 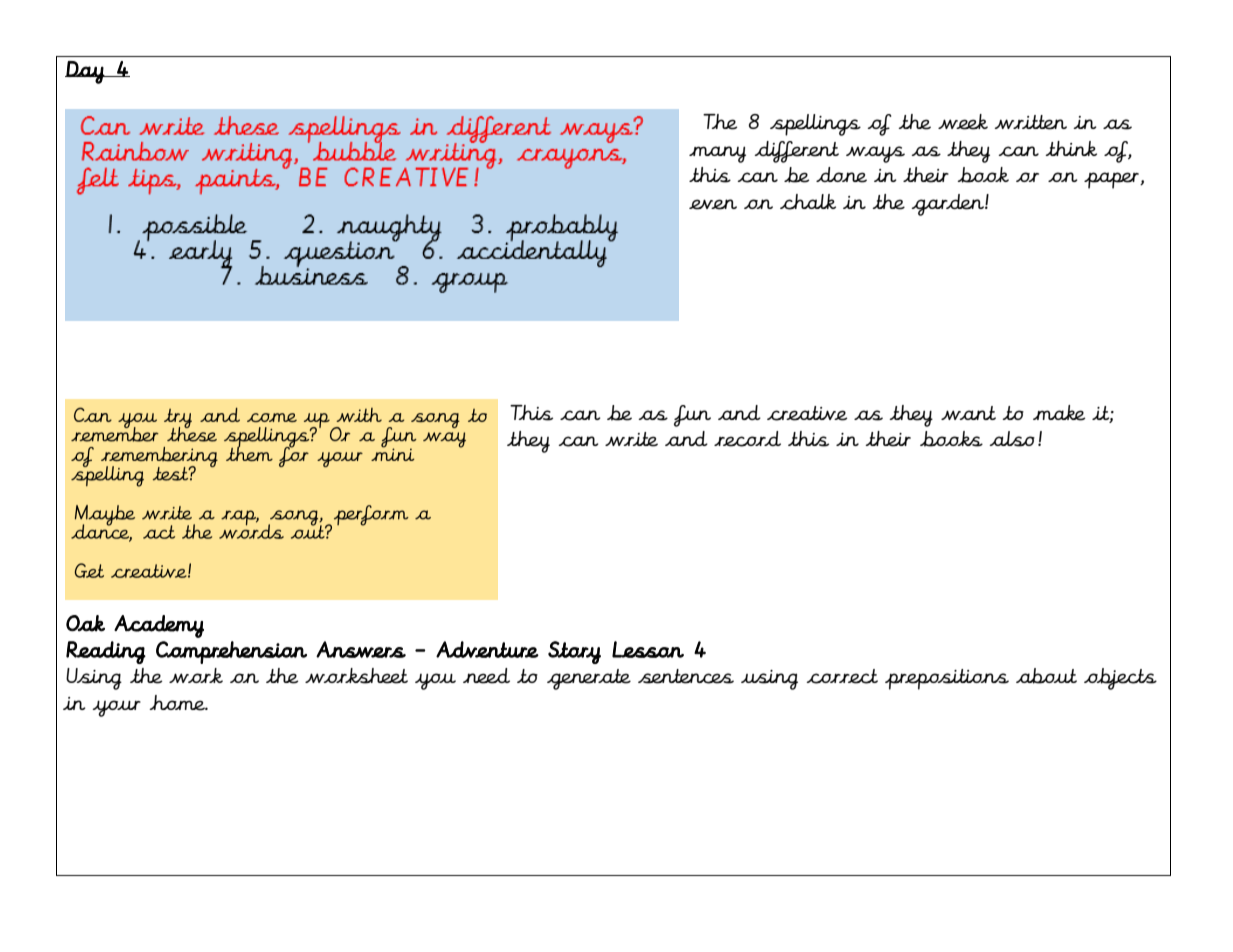 I want to click on home, so click(x=178, y=703).
